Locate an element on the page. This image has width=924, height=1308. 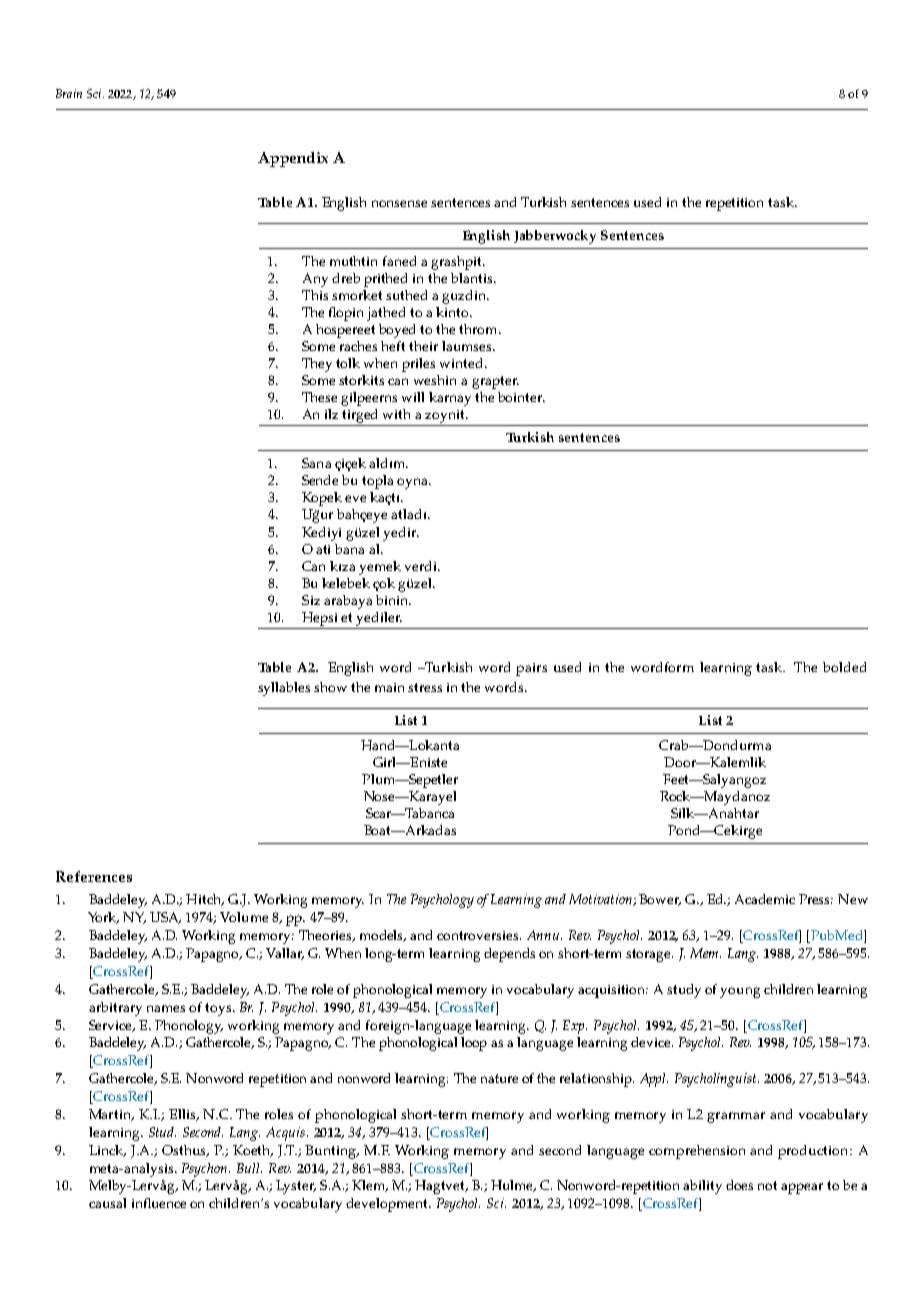
Jabberwocky is located at coordinates (555, 237).
